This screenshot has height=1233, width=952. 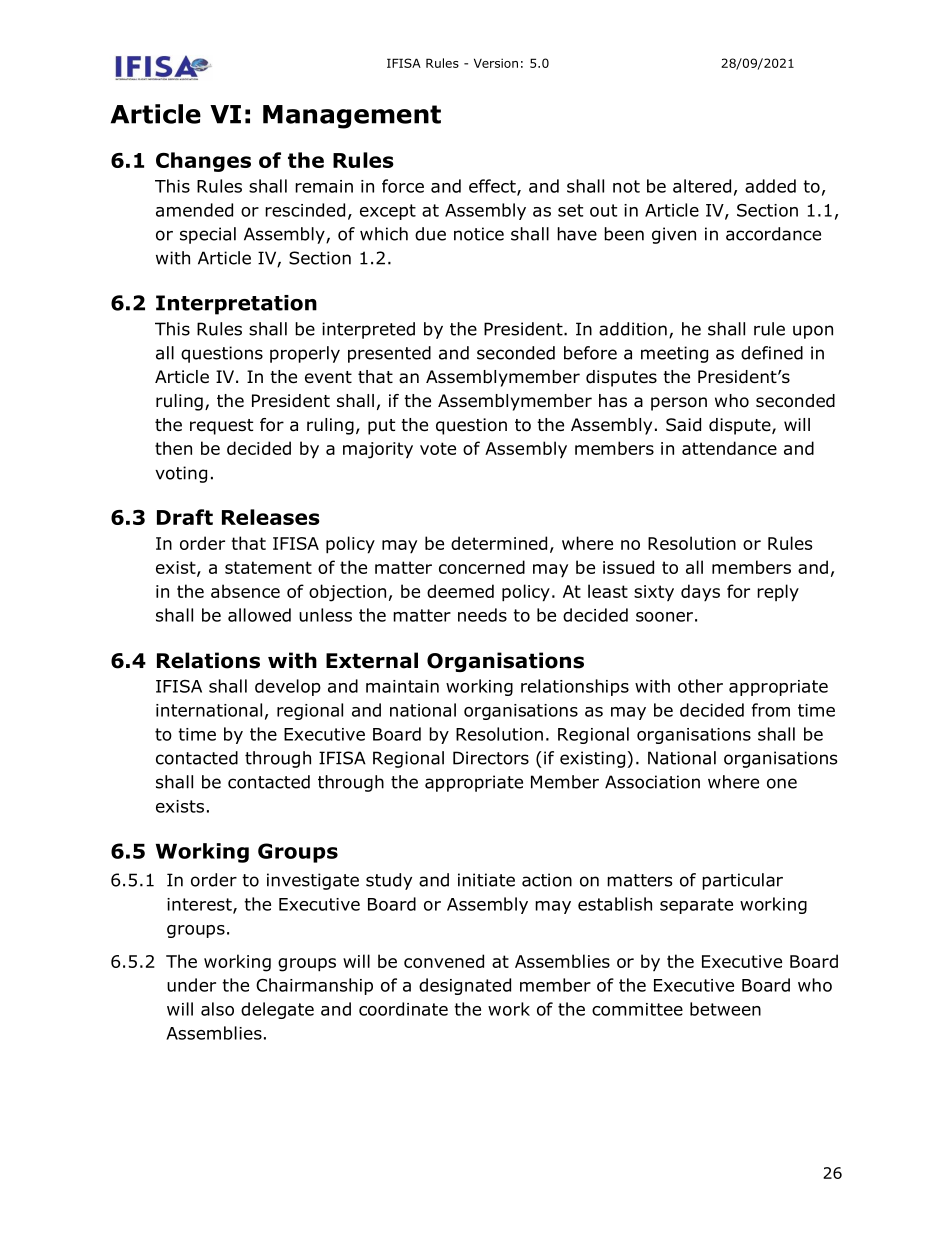 What do you see at coordinates (499, 543) in the screenshot?
I see `determined` at bounding box center [499, 543].
